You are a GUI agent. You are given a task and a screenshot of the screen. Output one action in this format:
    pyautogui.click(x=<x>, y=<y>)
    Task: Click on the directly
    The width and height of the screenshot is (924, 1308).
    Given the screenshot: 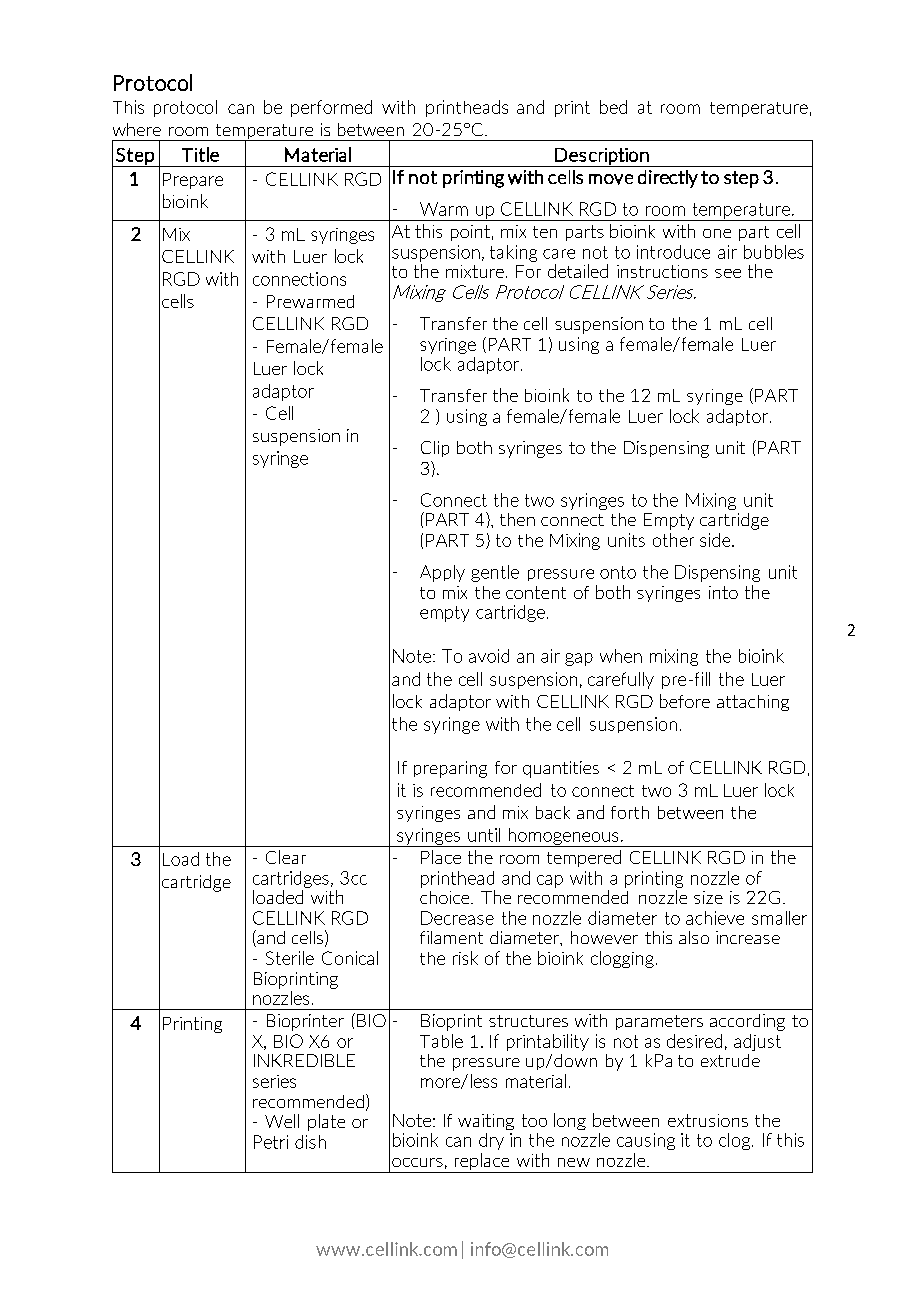 What is the action you would take?
    pyautogui.click(x=668, y=179)
